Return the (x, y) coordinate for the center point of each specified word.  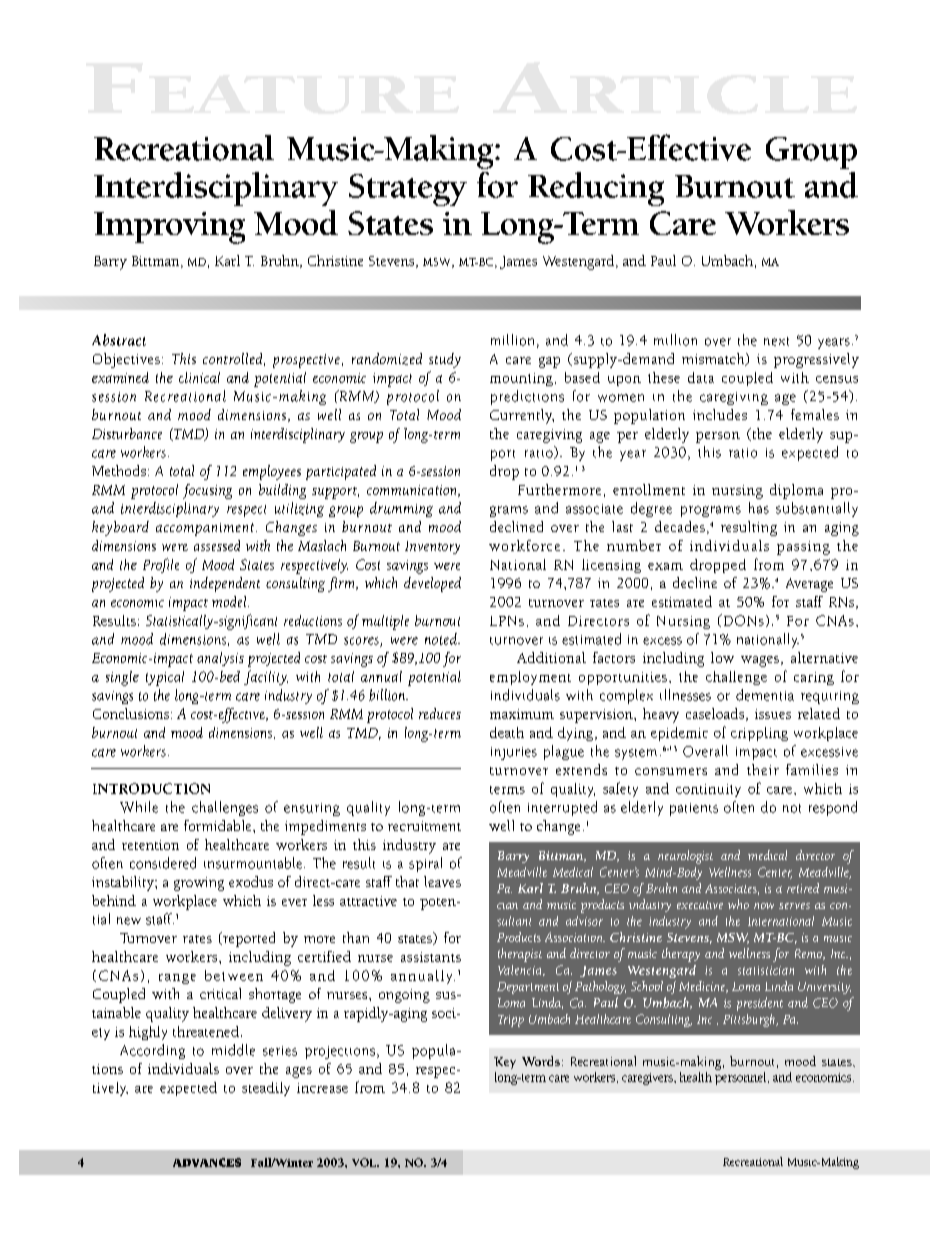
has (759, 508)
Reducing (596, 189)
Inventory (432, 547)
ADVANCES (207, 1162)
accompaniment (205, 529)
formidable (219, 825)
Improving (169, 228)
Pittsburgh (750, 1020)
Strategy (408, 190)
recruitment (424, 826)
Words (541, 1061)
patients (694, 809)
